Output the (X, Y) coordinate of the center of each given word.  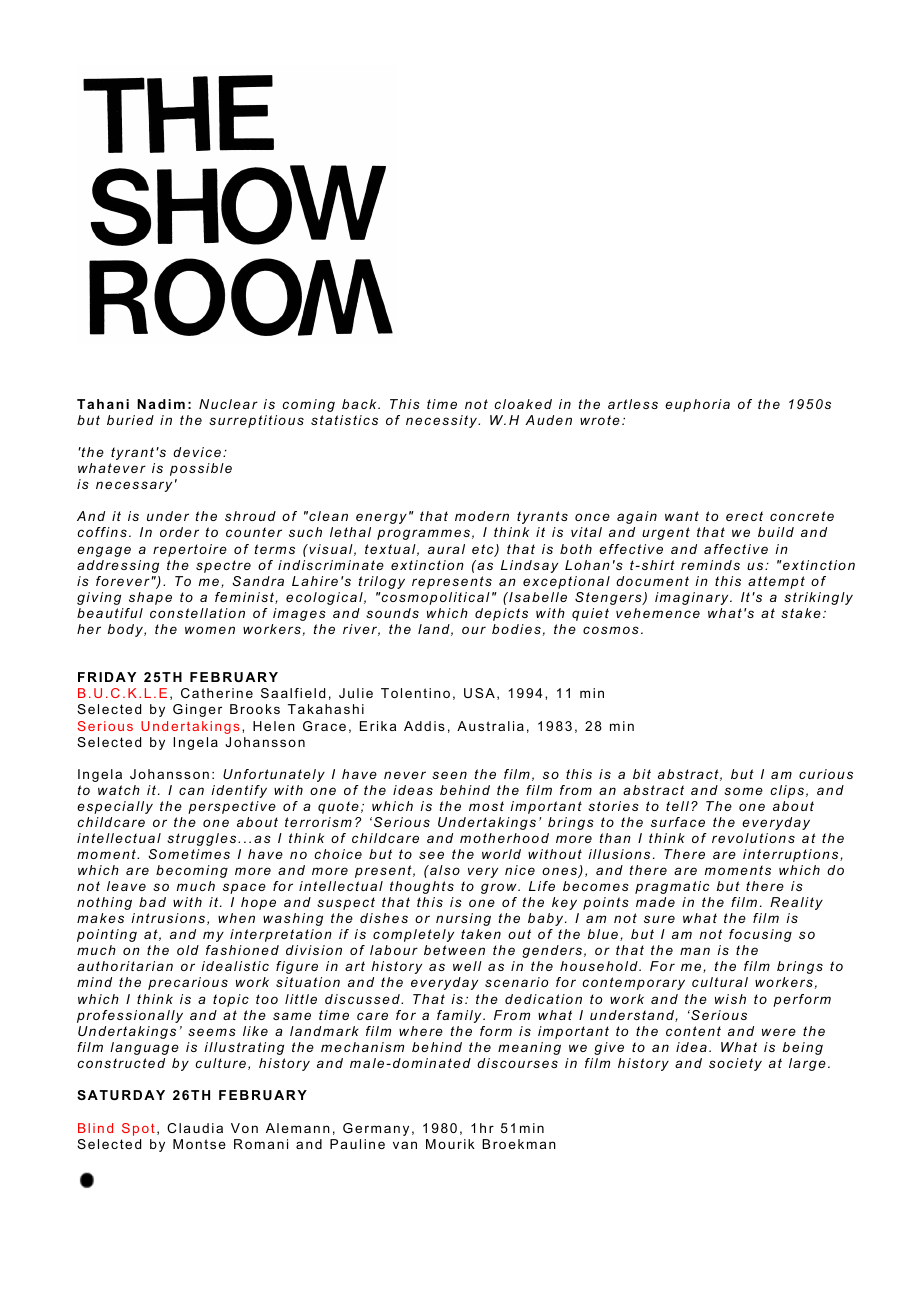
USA (479, 693)
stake (801, 613)
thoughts (422, 887)
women (210, 630)
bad (152, 902)
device (197, 452)
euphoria (697, 405)
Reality (796, 903)
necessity (442, 421)
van (405, 1145)
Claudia (195, 1128)
